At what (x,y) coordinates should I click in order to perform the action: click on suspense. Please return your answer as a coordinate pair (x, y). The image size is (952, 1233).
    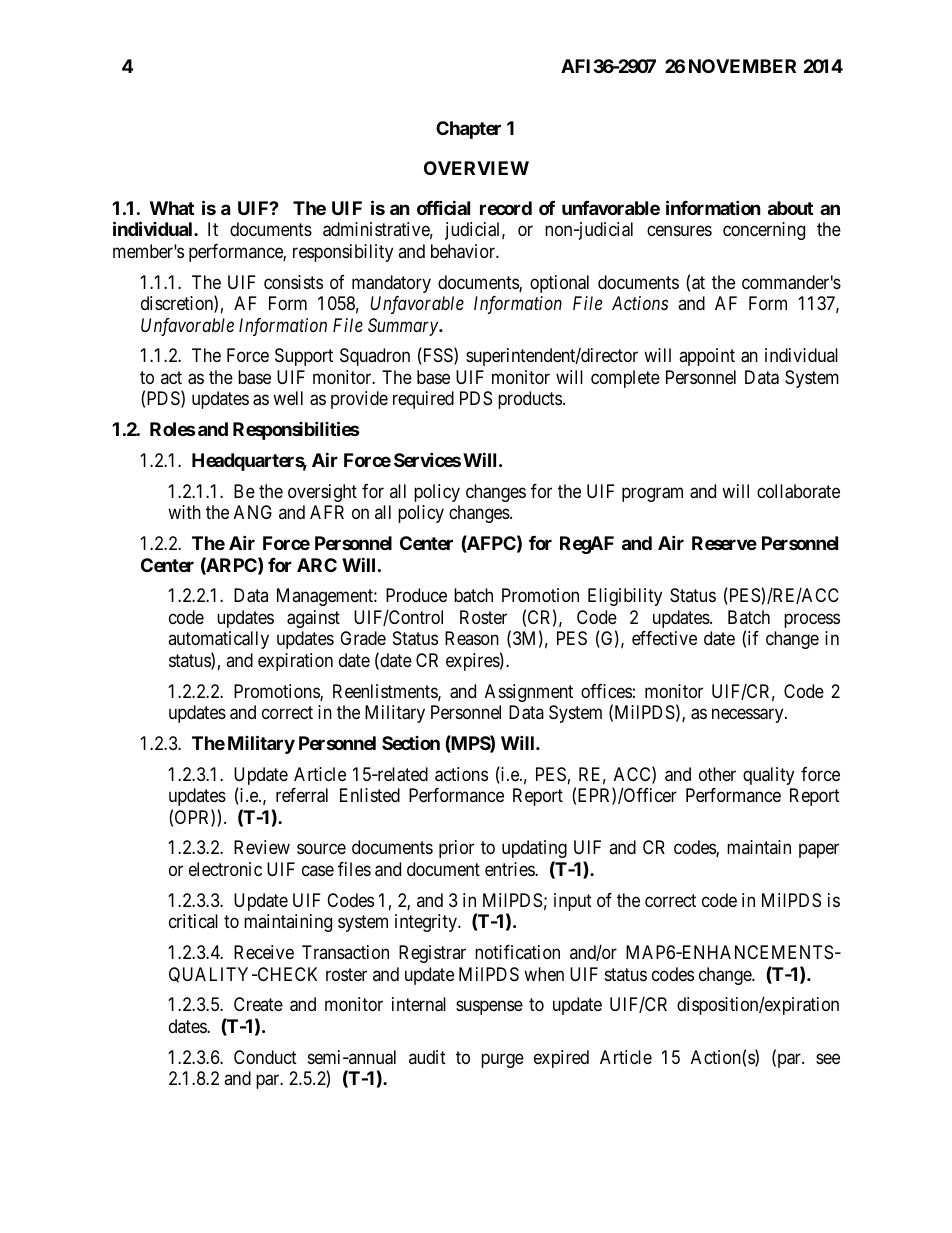
    Looking at the image, I should click on (489, 1008).
